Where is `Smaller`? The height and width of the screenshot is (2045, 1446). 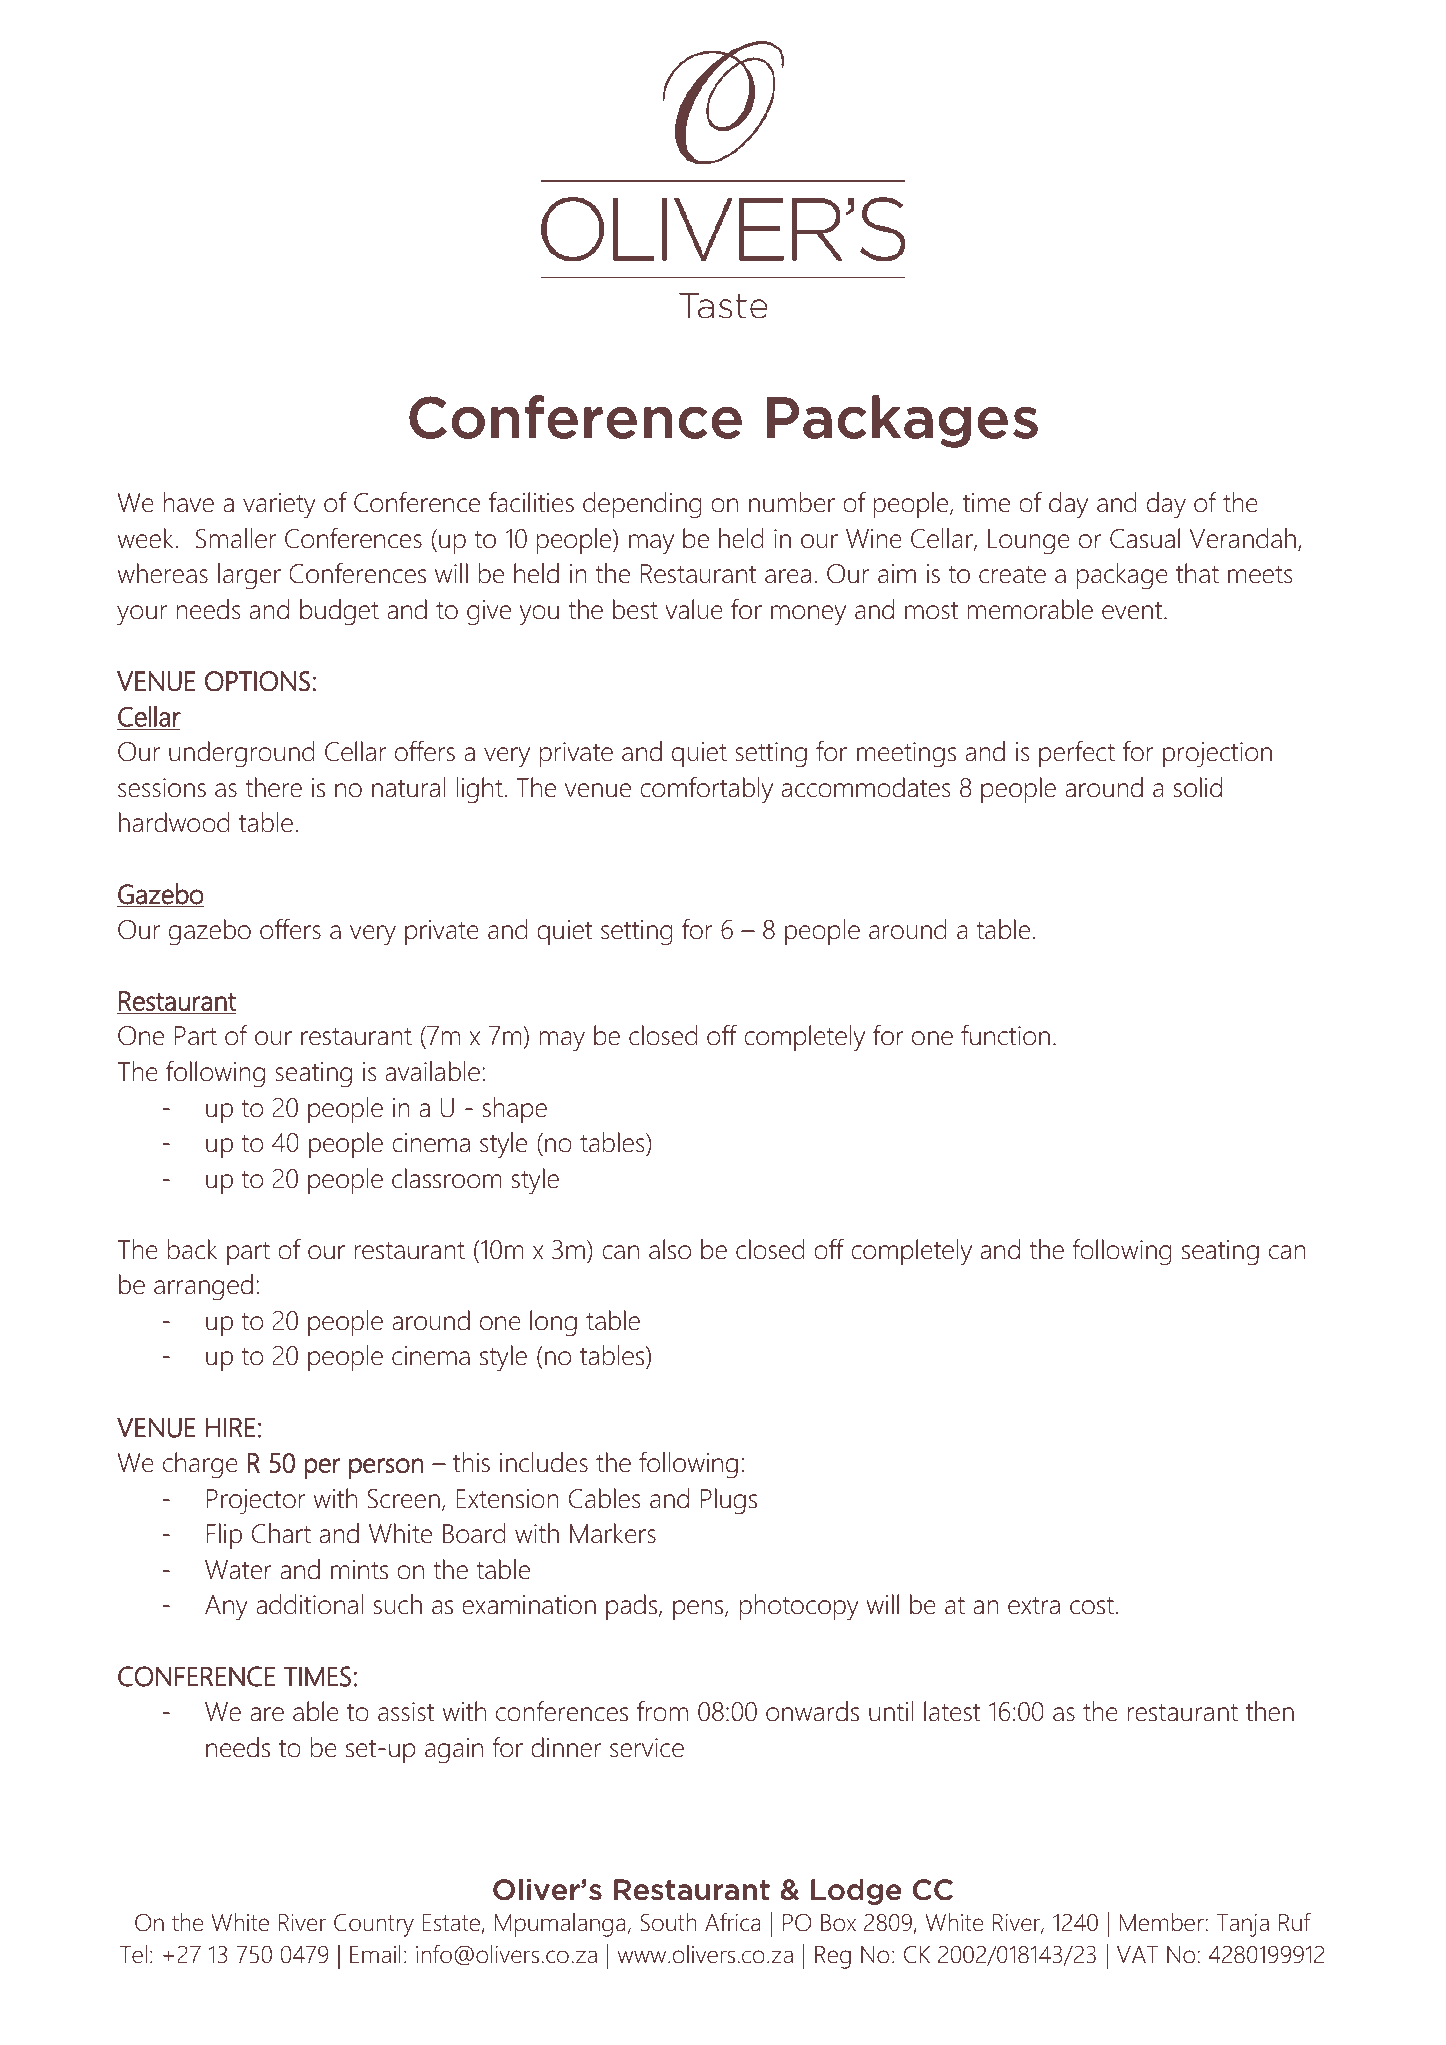
Smaller is located at coordinates (236, 538).
